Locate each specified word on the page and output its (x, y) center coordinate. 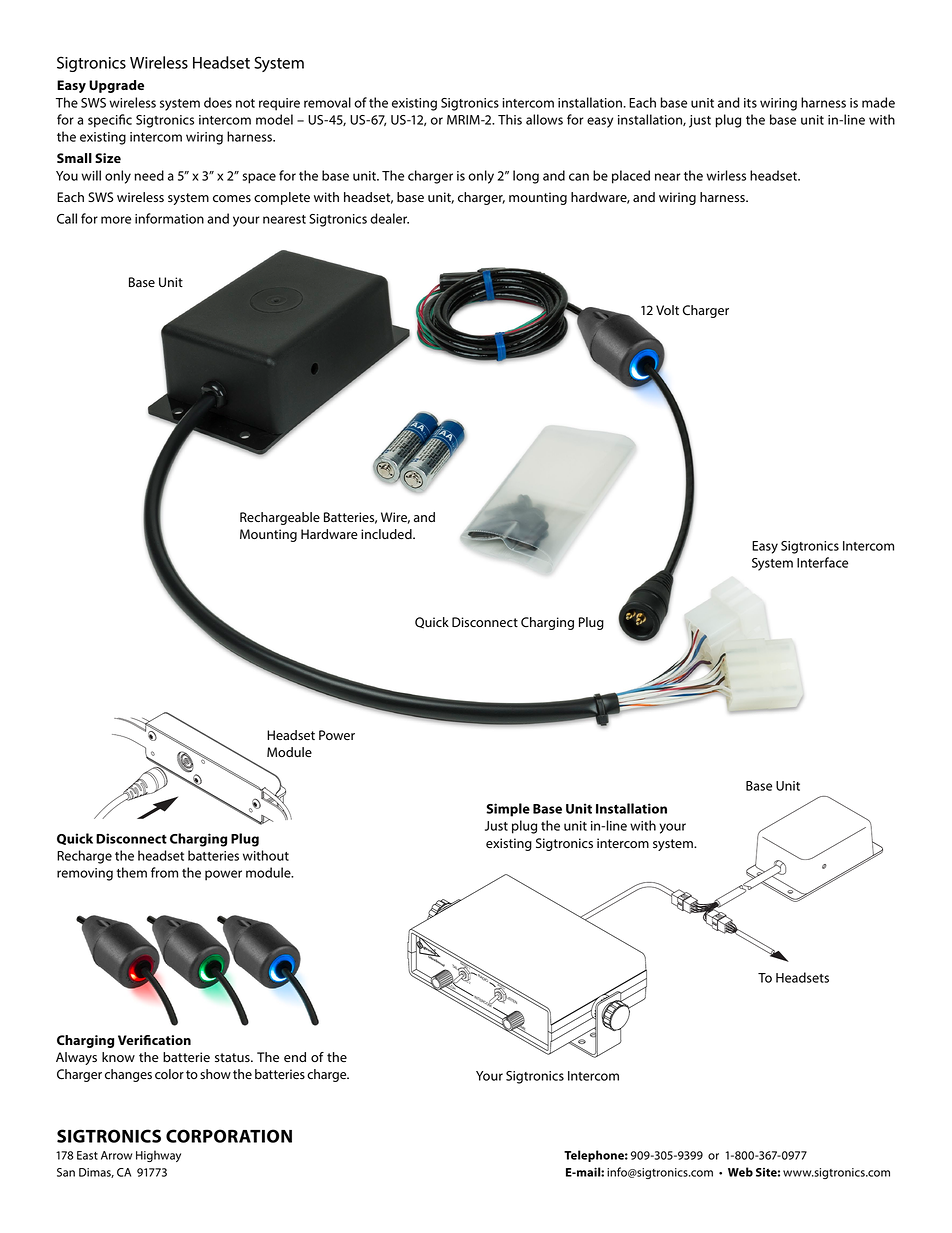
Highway (158, 1156)
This (510, 119)
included (387, 534)
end (295, 1057)
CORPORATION (229, 1136)
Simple (508, 810)
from (164, 872)
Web (740, 1172)
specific (110, 121)
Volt (667, 310)
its (750, 103)
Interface (822, 562)
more (116, 220)
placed (631, 177)
